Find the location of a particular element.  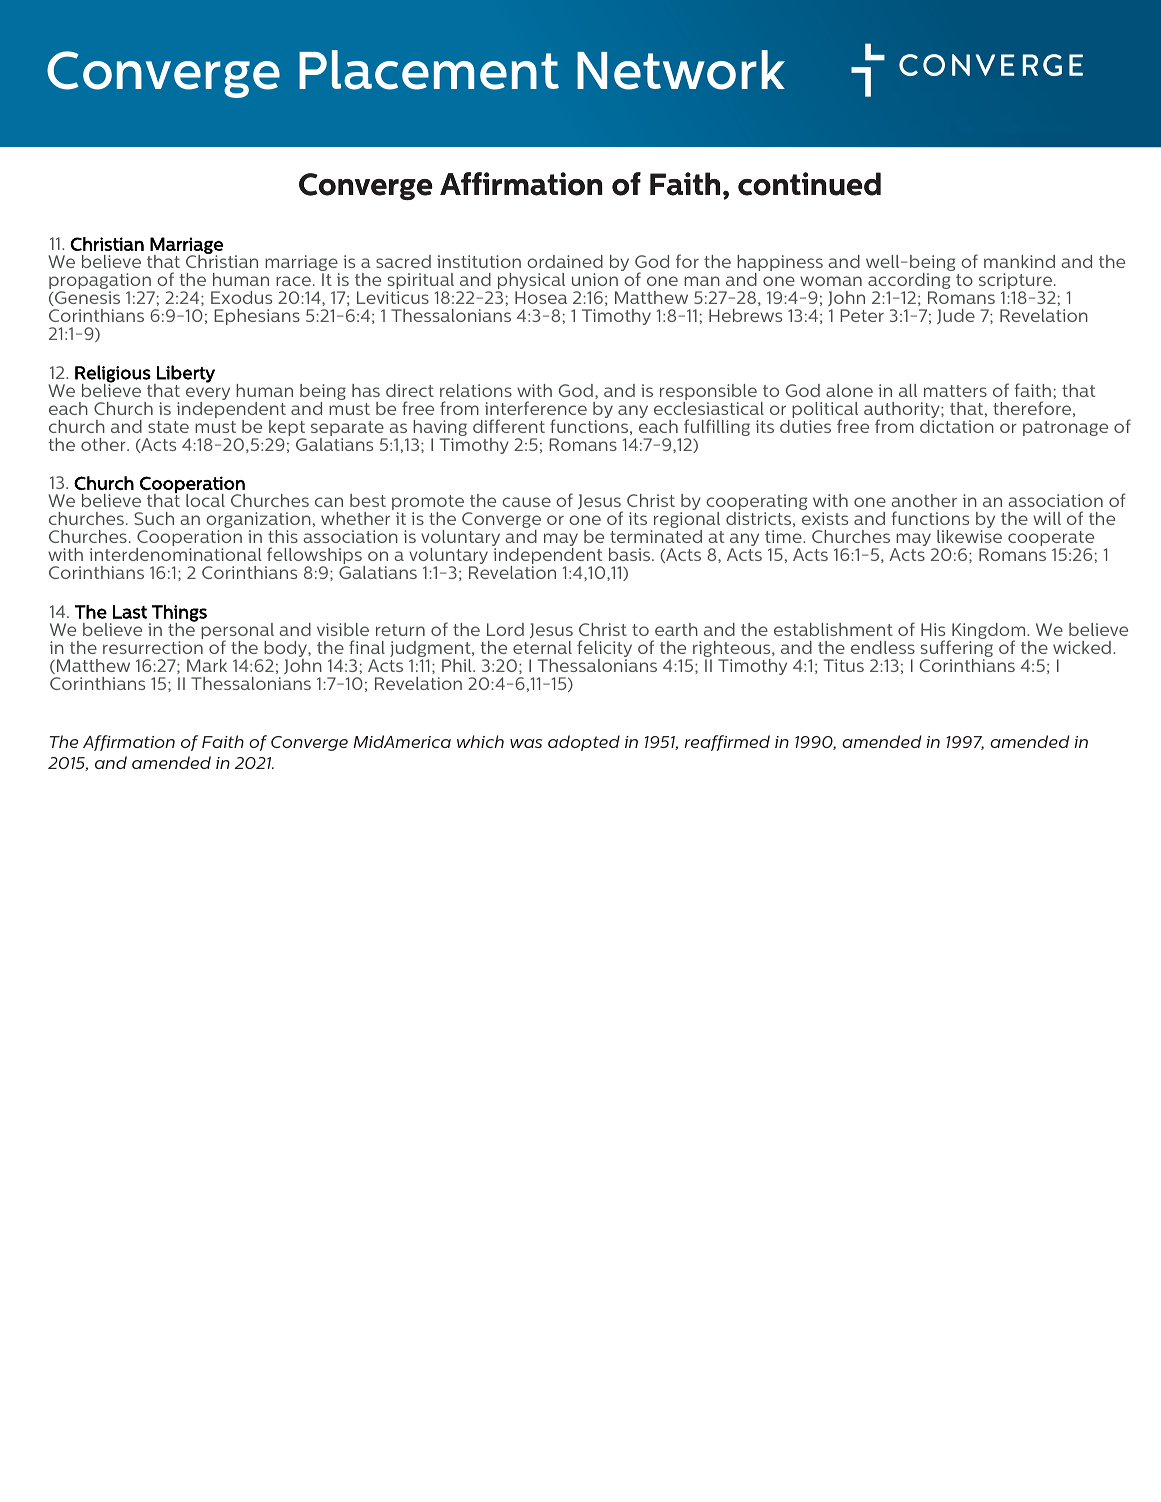

Network is located at coordinates (681, 70).
